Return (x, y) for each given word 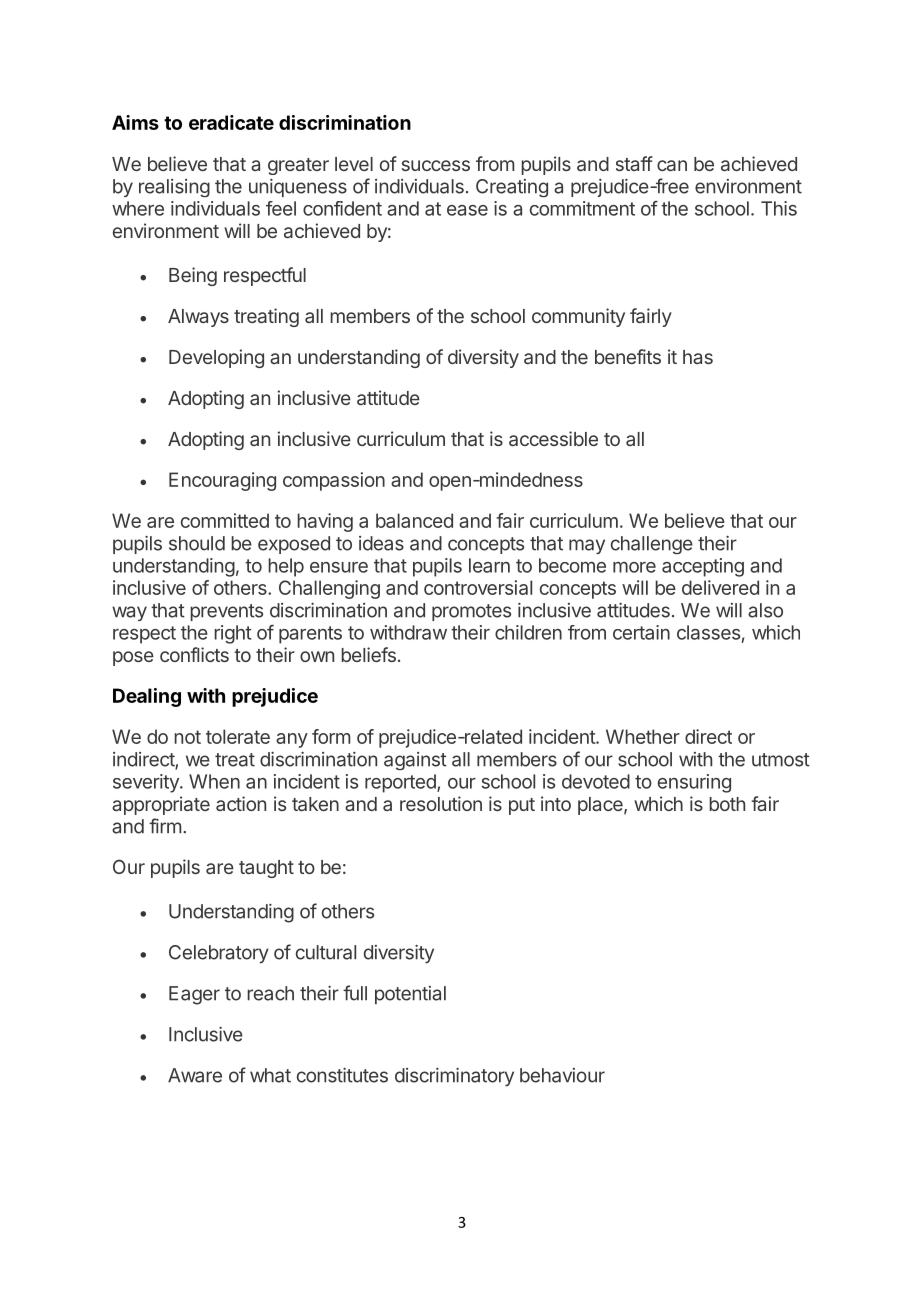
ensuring (694, 783)
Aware (195, 1075)
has (698, 357)
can (672, 165)
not (187, 737)
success (436, 165)
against (415, 761)
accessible (553, 438)
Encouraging (222, 481)
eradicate (231, 122)
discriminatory (454, 1077)
